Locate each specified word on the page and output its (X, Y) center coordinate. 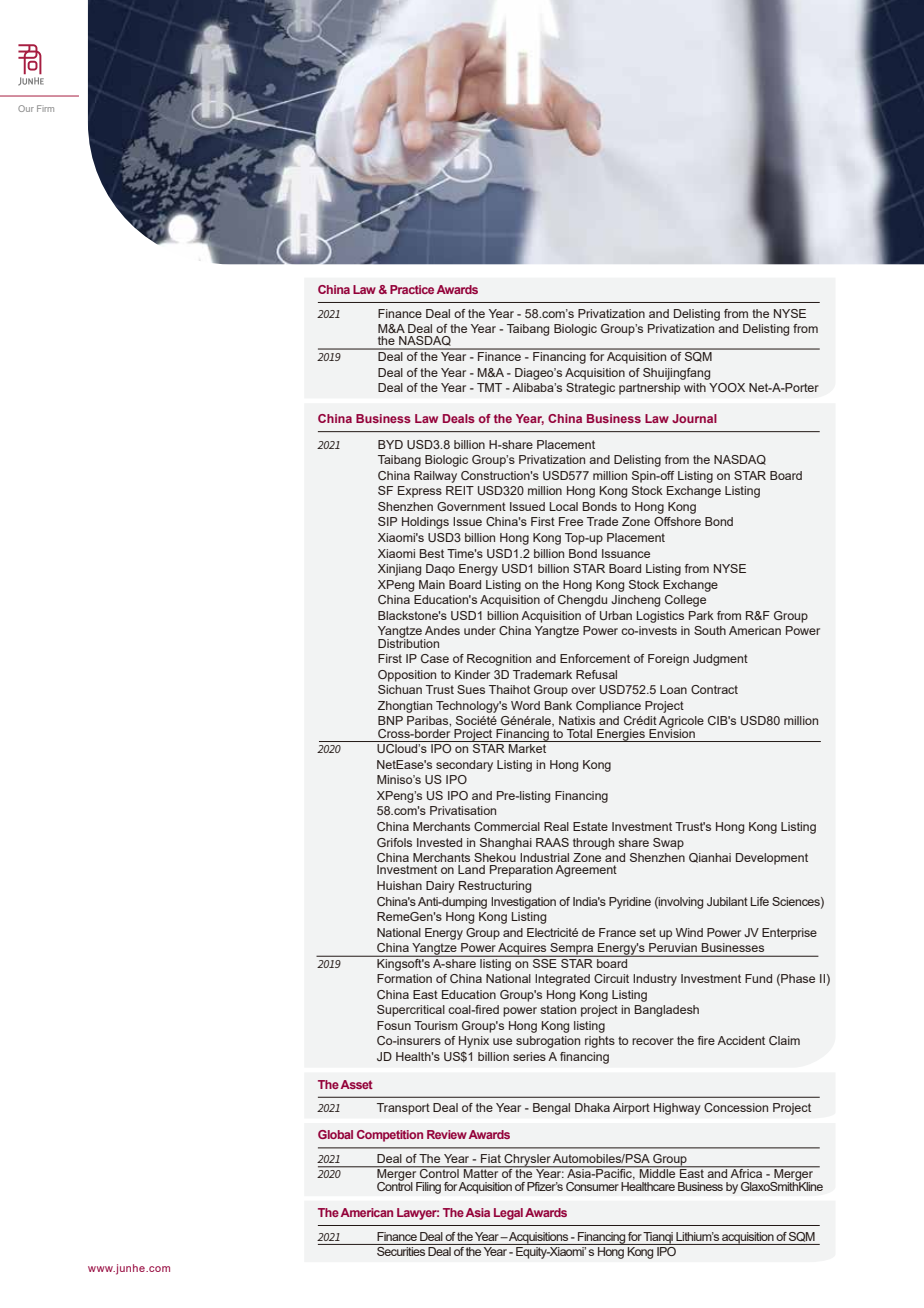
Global (335, 1134)
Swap (668, 844)
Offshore (677, 521)
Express (420, 492)
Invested (439, 842)
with (695, 387)
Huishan (399, 885)
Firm (45, 108)
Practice (412, 289)
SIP (387, 521)
